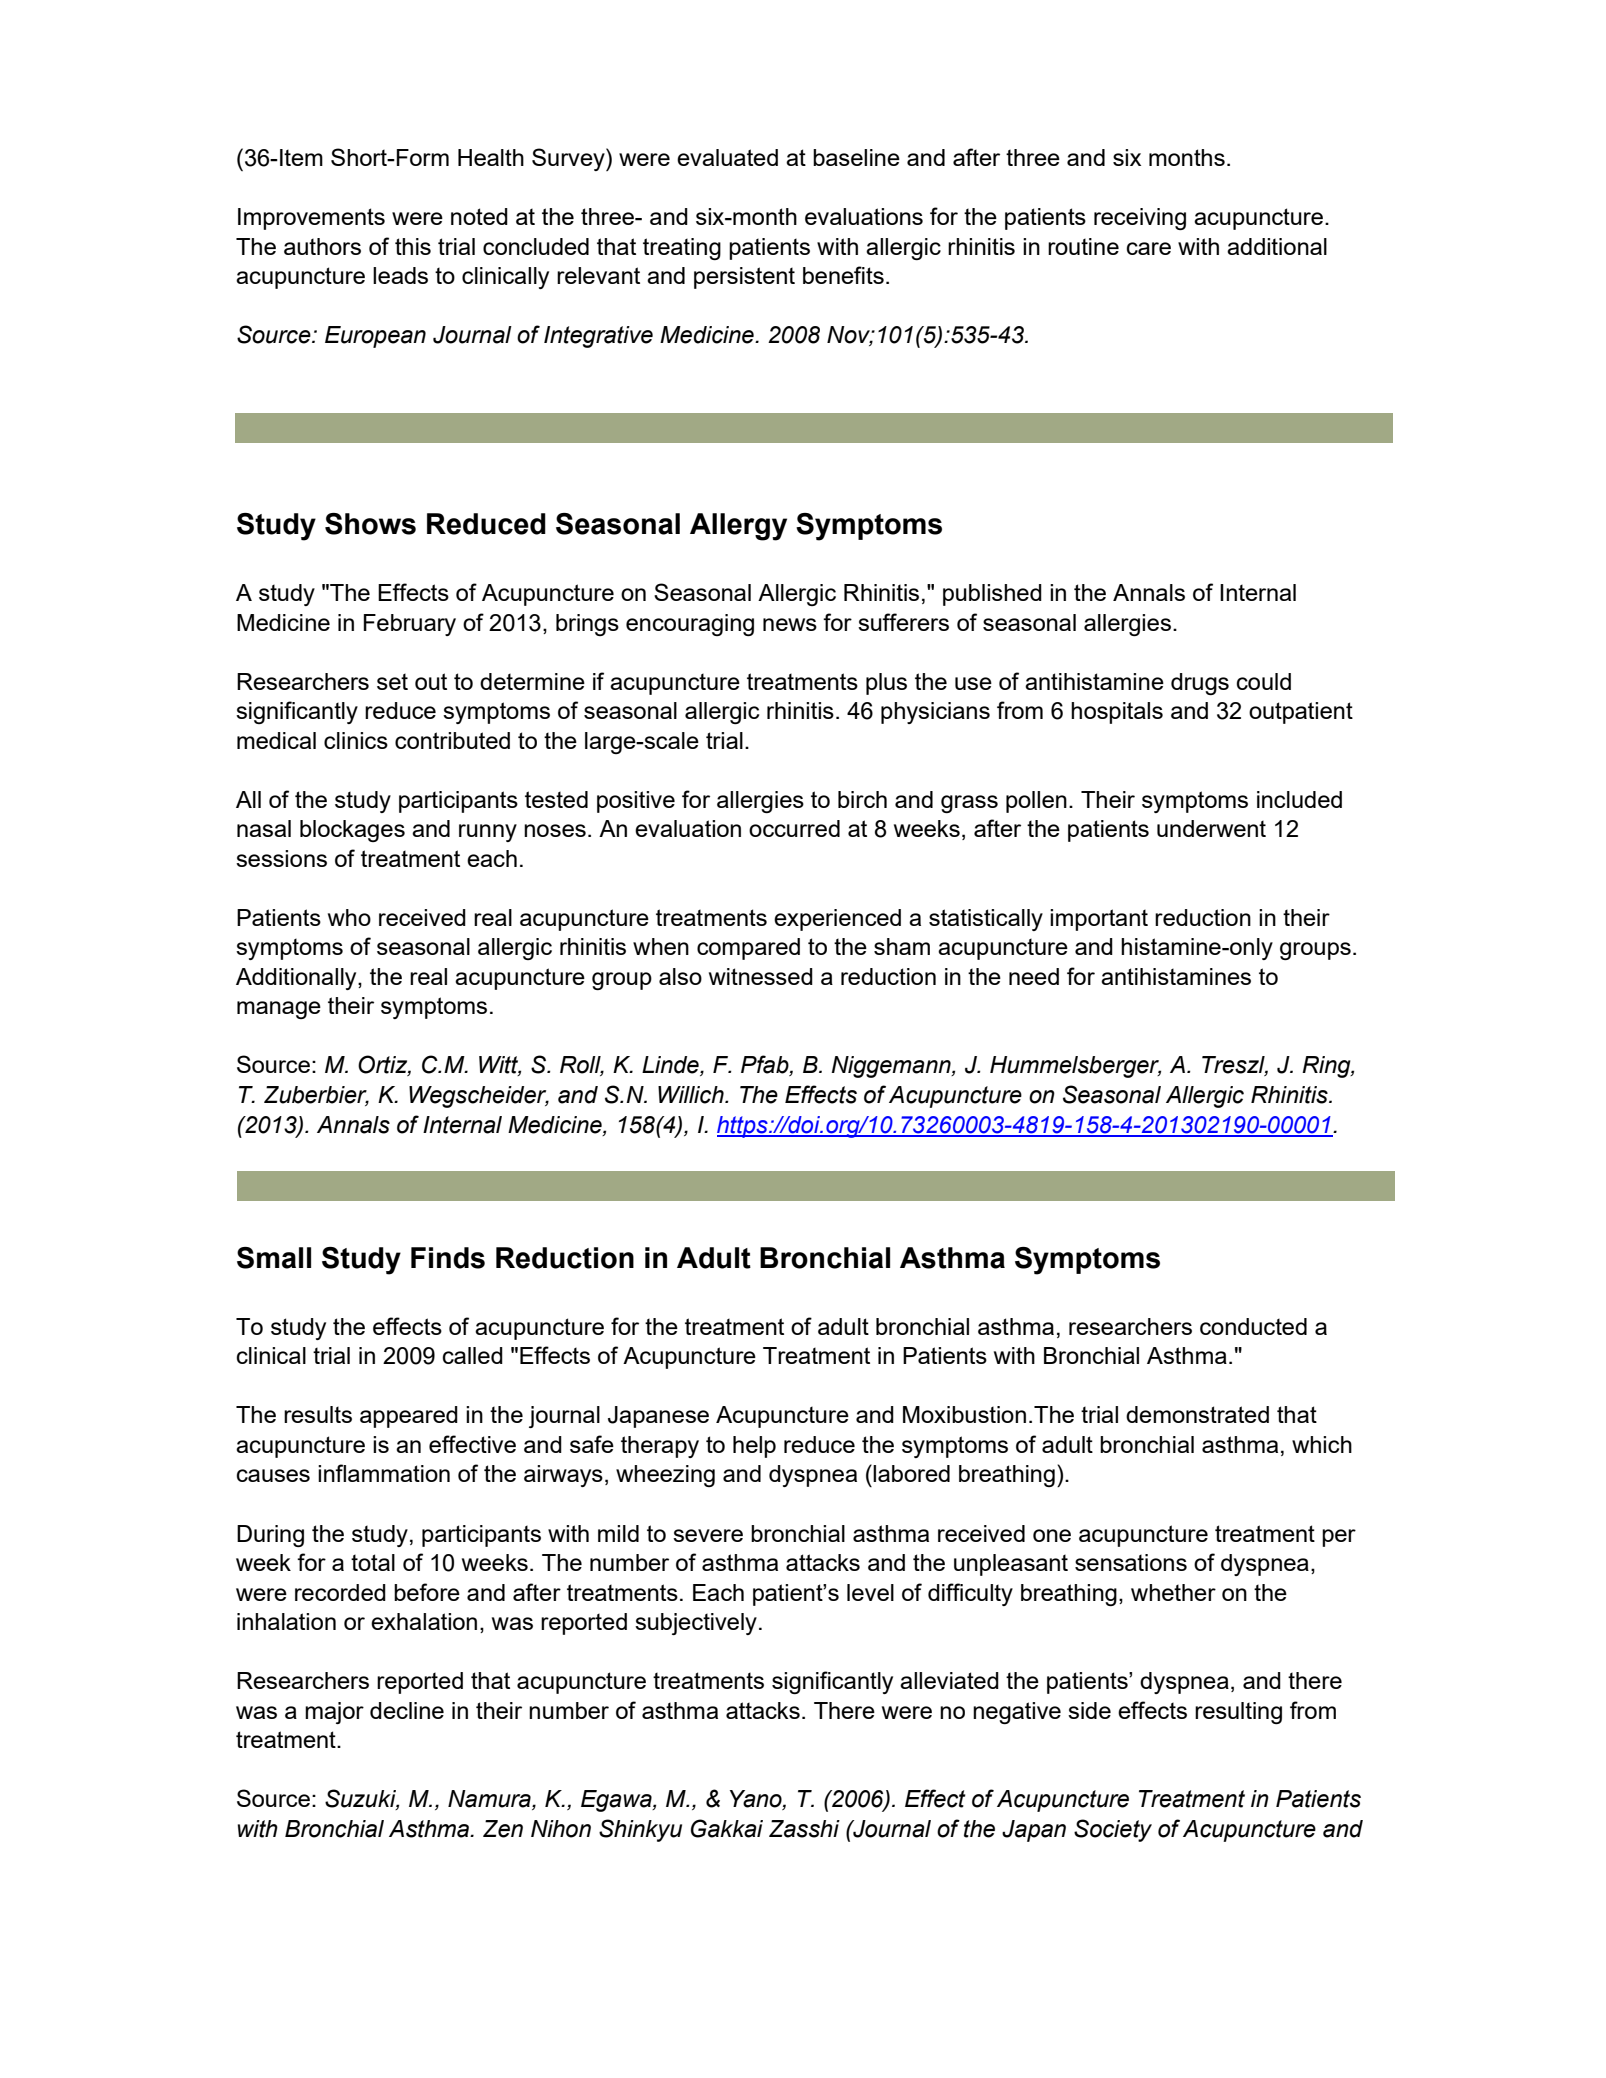 The height and width of the page is (2078, 1606). I want to click on February, so click(410, 625).
